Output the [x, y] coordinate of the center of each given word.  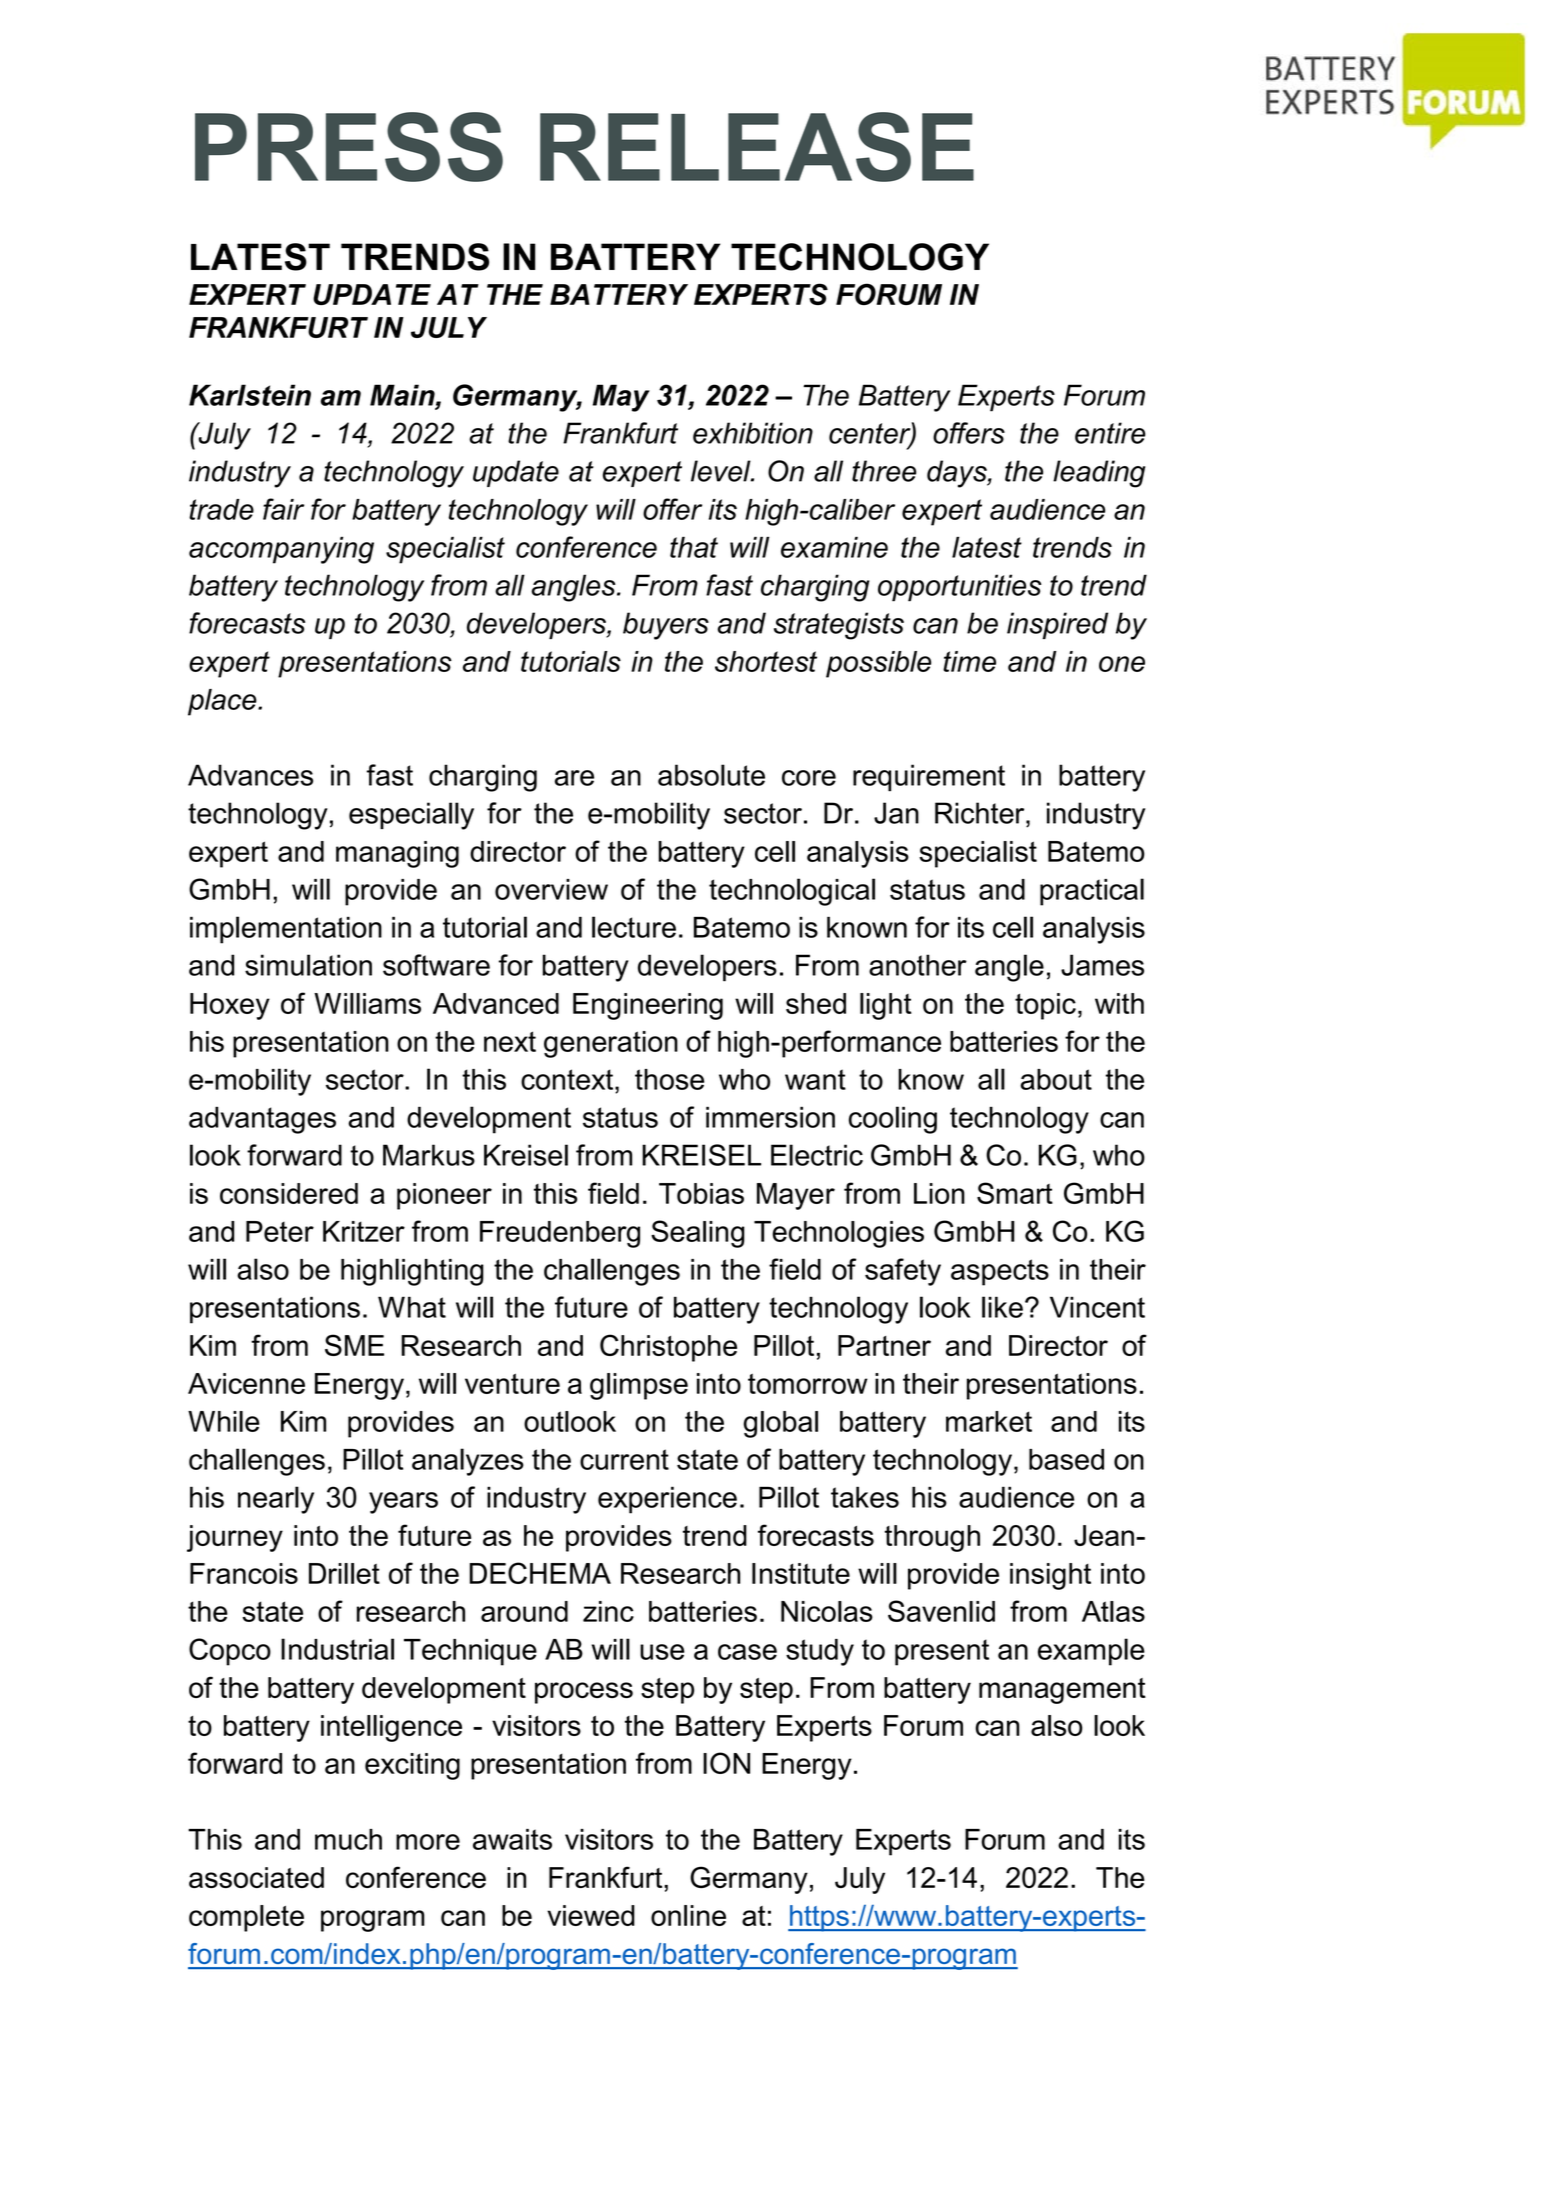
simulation [308, 965]
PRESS [349, 147]
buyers [666, 626]
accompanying [281, 550]
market [989, 1421]
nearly [276, 1500]
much [348, 1839]
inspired [1057, 625]
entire [1110, 433]
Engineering [648, 1006]
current [624, 1459]
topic [1045, 1006]
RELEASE [757, 147]
